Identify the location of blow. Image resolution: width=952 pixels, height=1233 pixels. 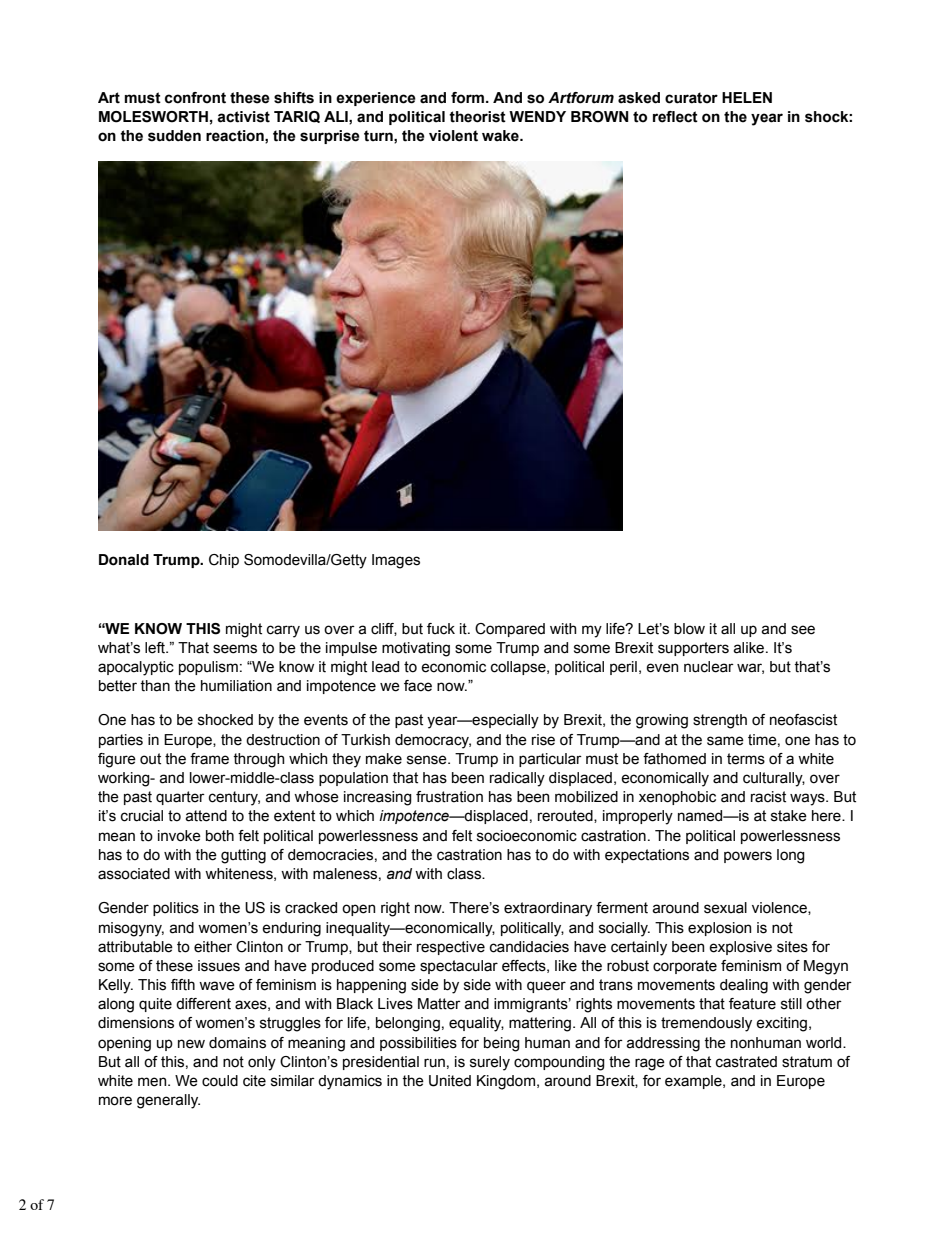
(689, 629).
